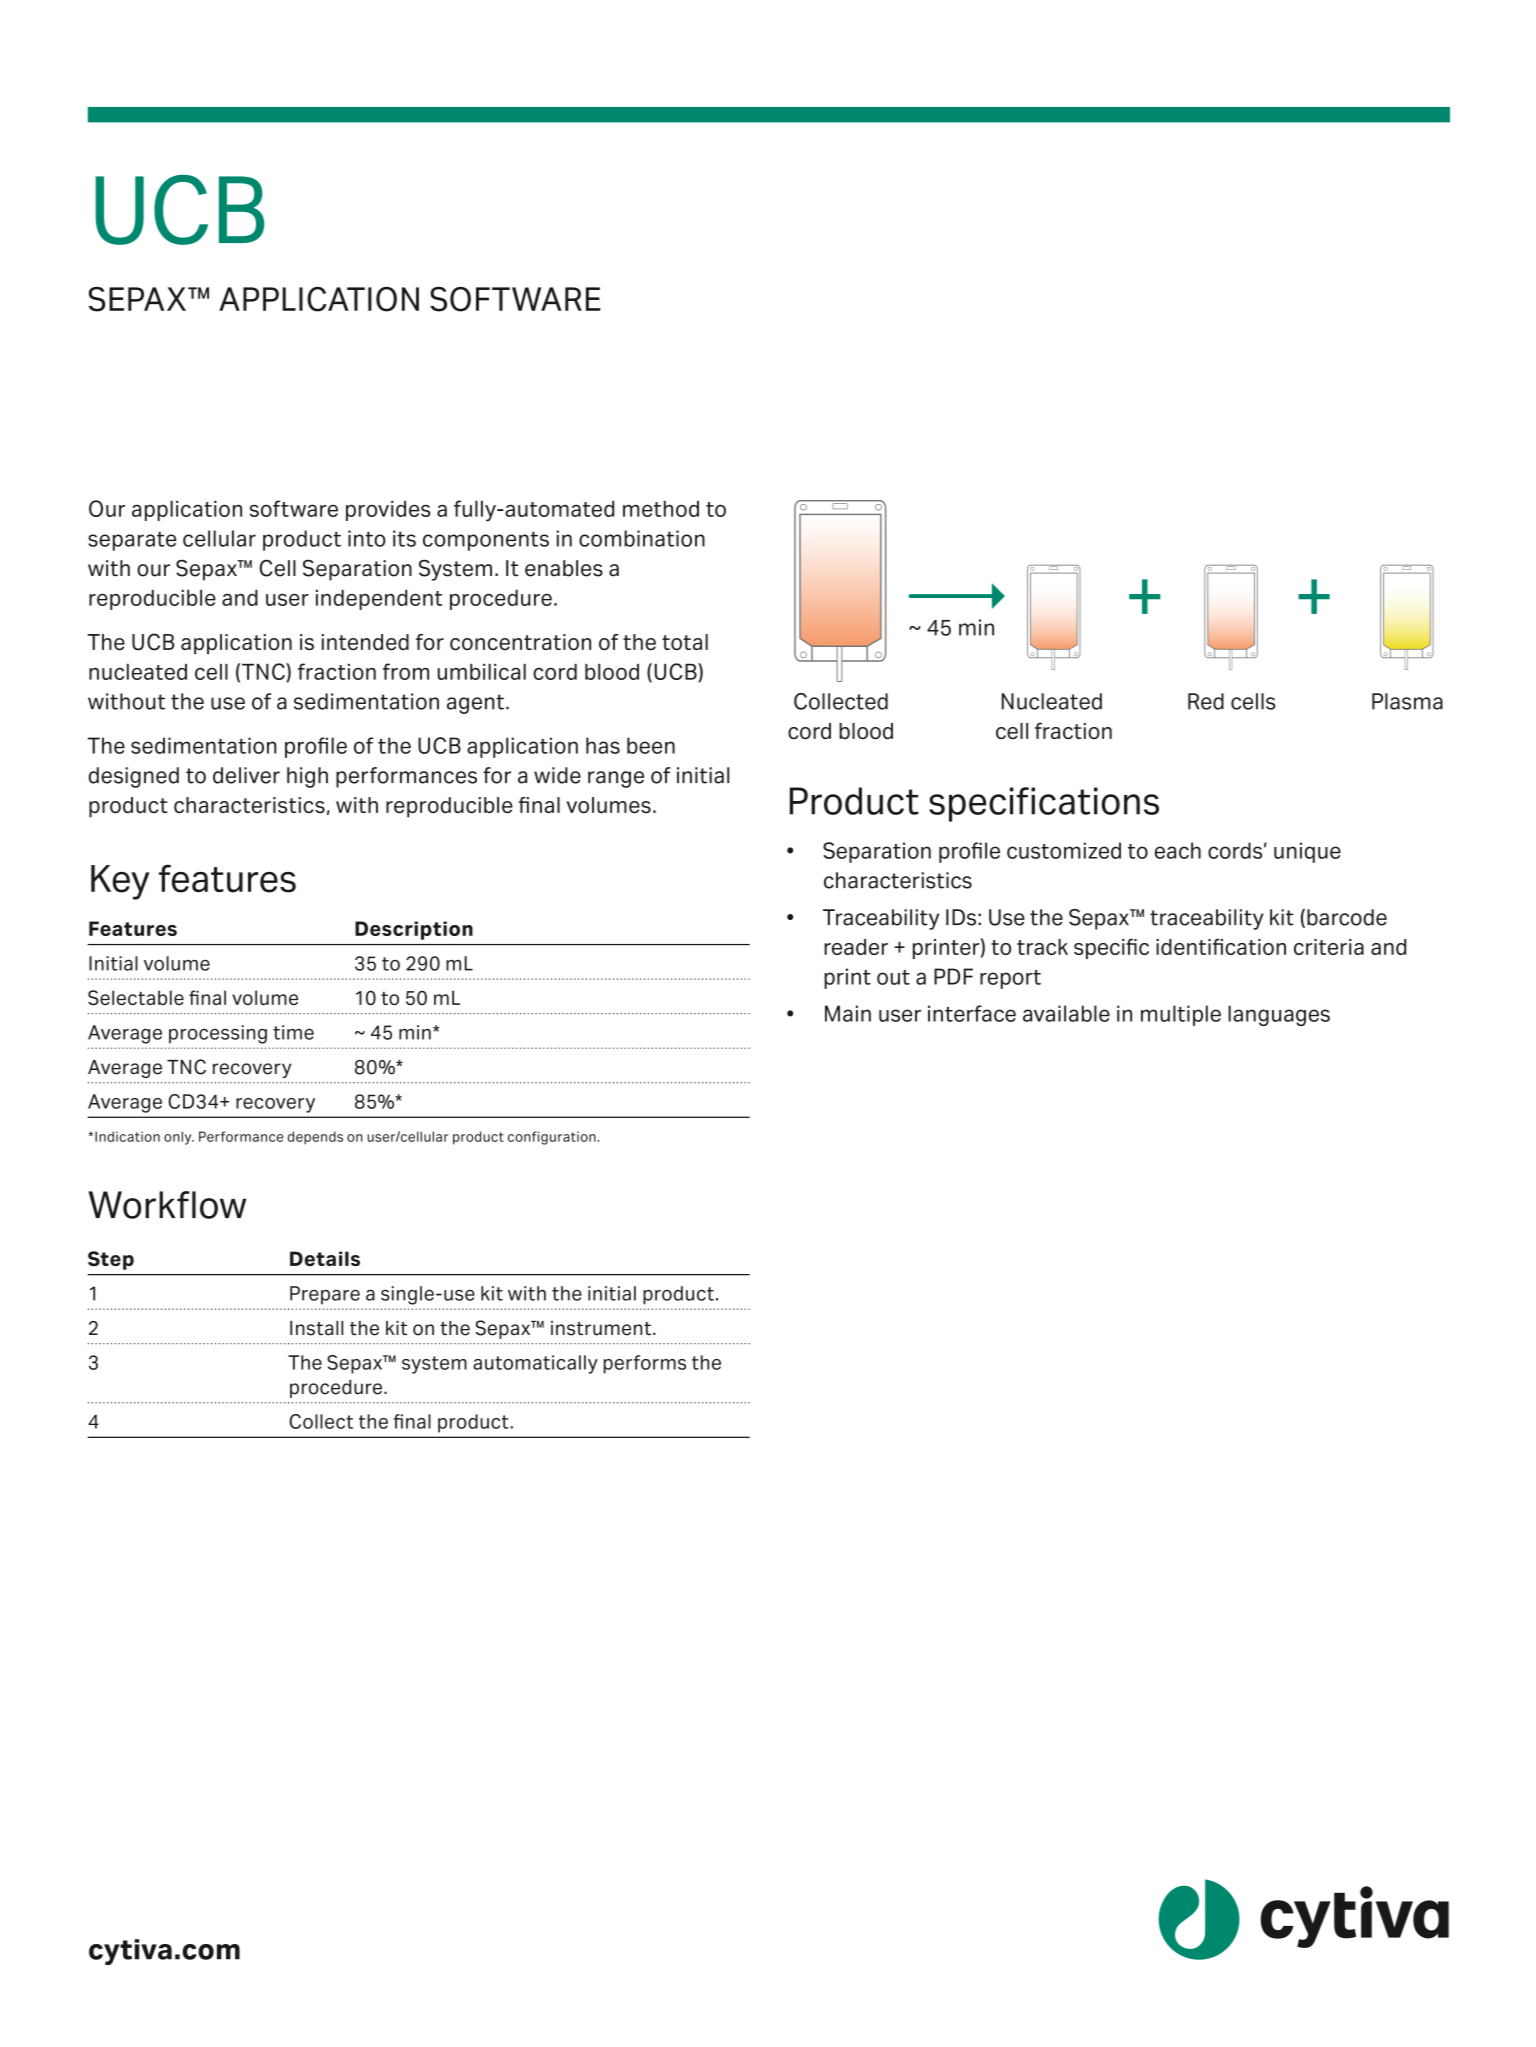  What do you see at coordinates (293, 1032) in the screenshot?
I see `time` at bounding box center [293, 1032].
